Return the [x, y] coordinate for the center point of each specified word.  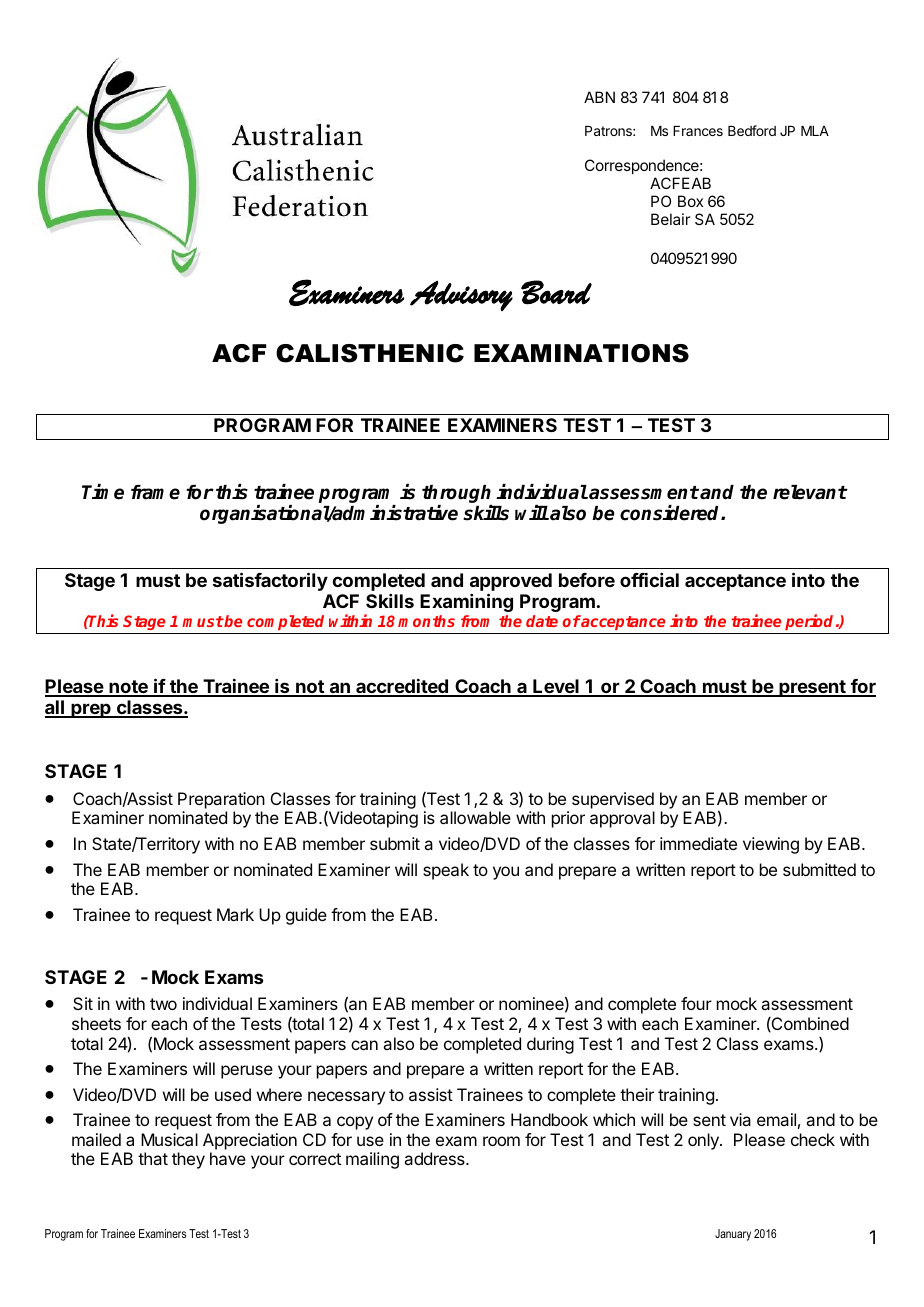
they [188, 1160]
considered [671, 513]
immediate [698, 843]
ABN [599, 97]
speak [446, 871]
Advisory [461, 295]
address [435, 1158]
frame [155, 492]
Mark [235, 914]
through [457, 495]
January [733, 1235]
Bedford [752, 130]
